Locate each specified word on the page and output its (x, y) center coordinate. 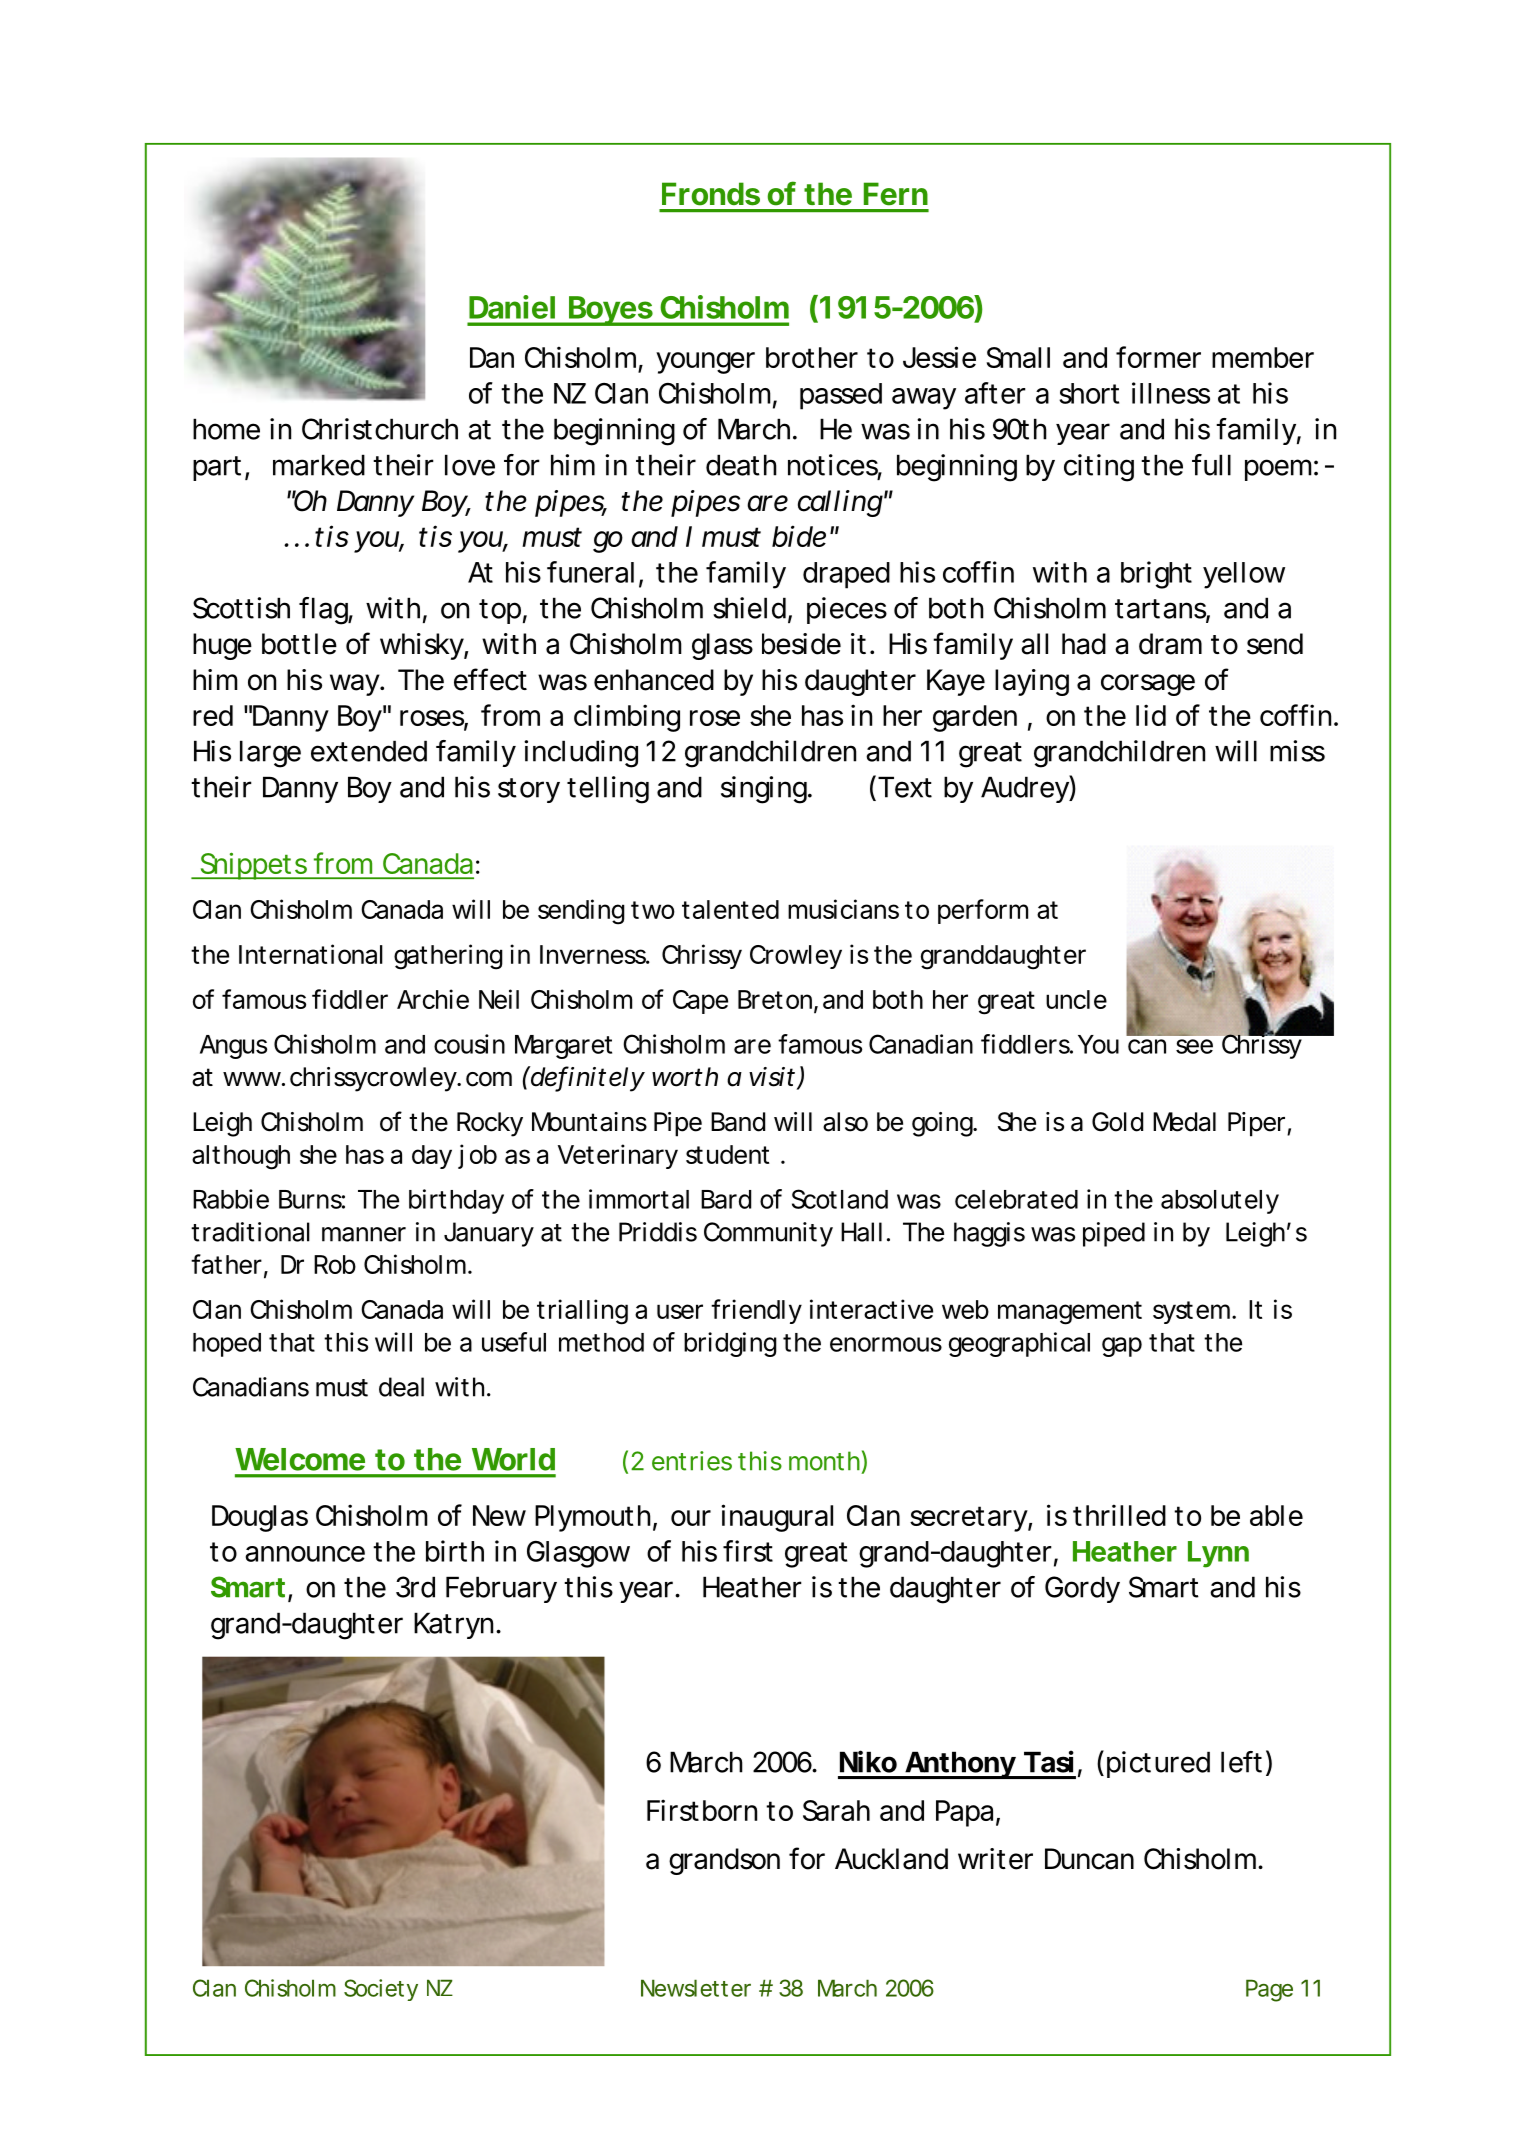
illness (1171, 393)
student (727, 1154)
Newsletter (696, 1988)
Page (1269, 1990)
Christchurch (380, 429)
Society (381, 1990)
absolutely (1220, 1202)
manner (364, 1234)
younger (705, 363)
